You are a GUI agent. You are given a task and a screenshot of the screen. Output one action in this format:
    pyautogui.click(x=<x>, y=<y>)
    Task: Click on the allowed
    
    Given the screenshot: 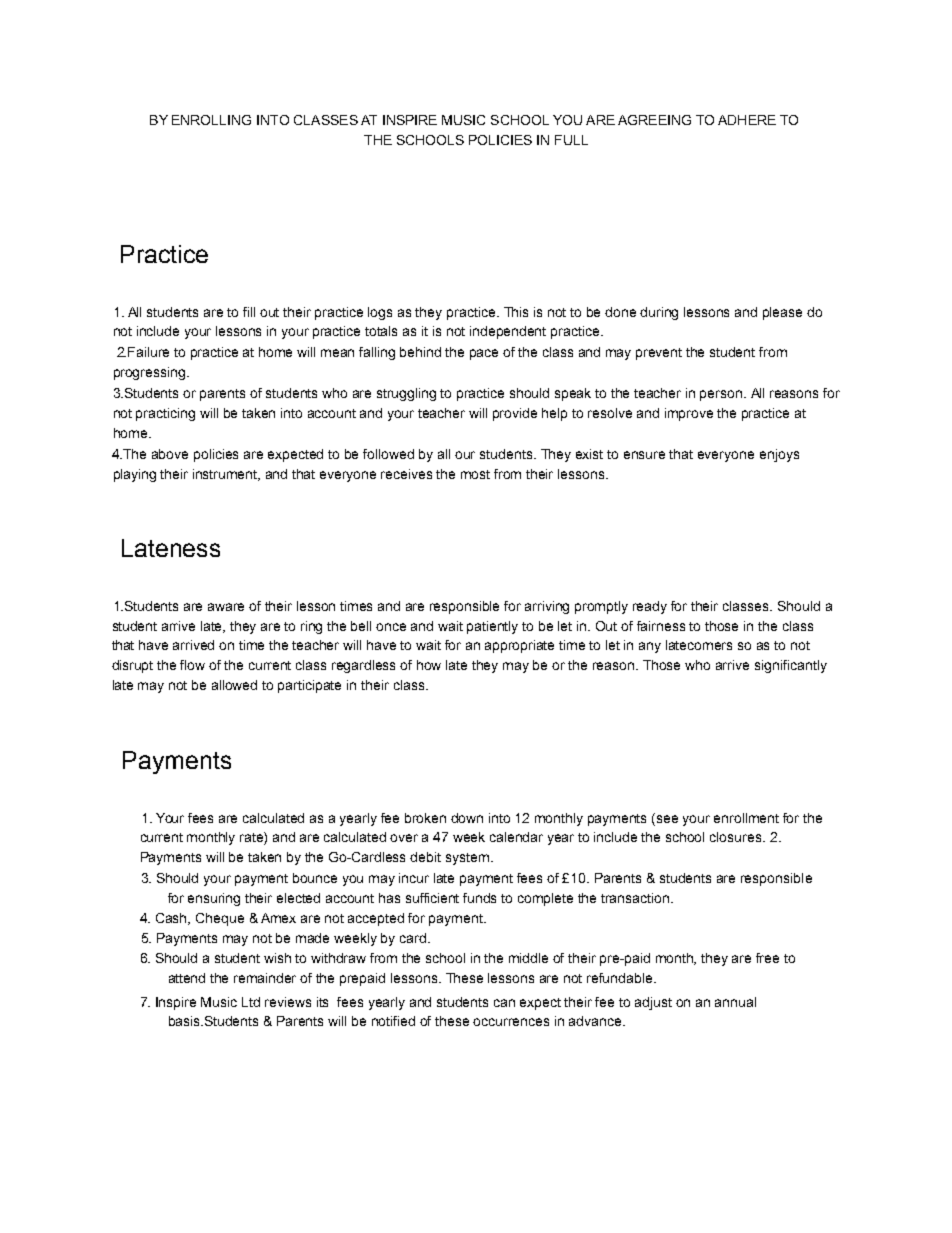 What is the action you would take?
    pyautogui.click(x=234, y=685)
